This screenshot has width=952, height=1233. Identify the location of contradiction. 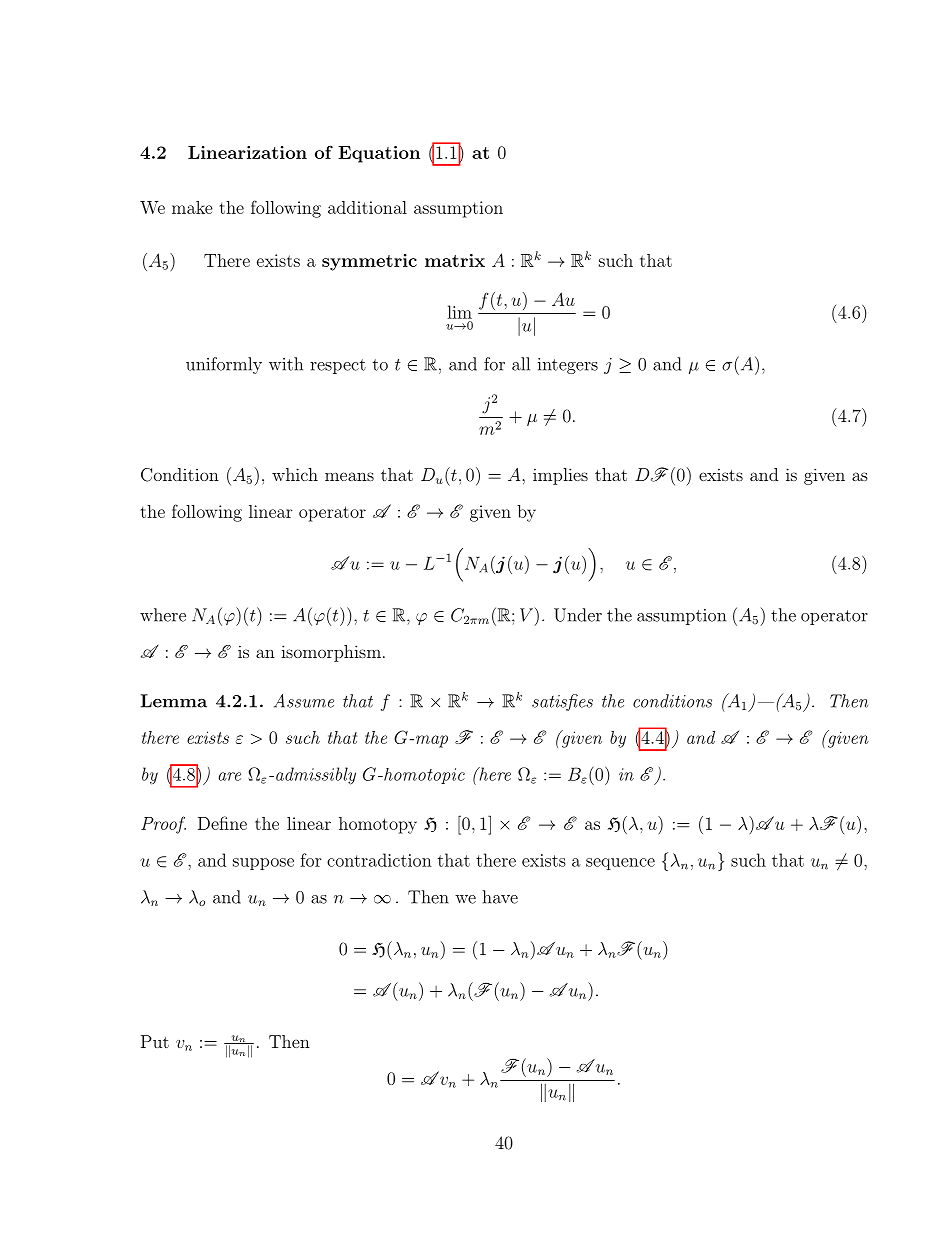
(379, 860).
